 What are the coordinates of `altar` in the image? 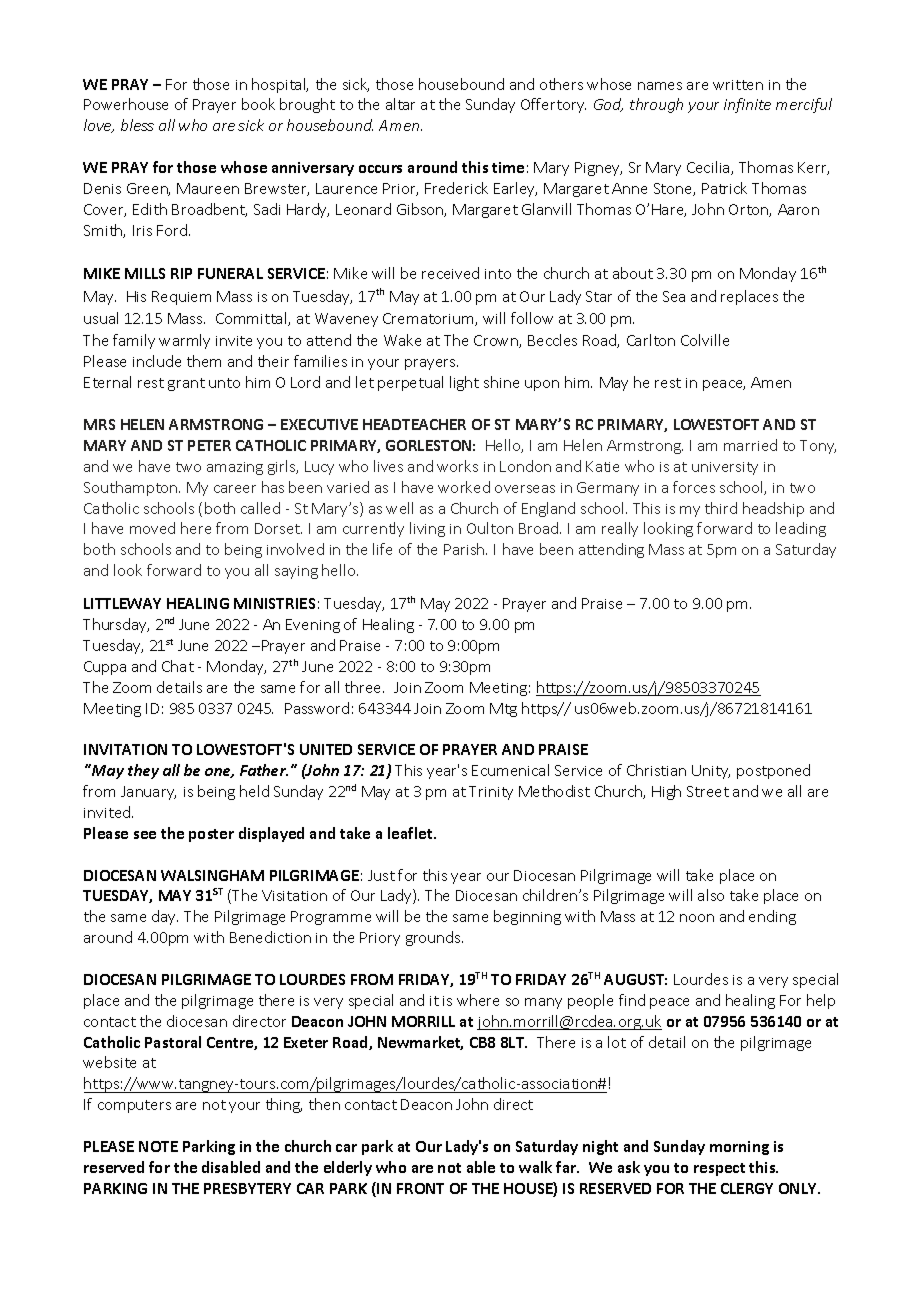 It's located at (400, 104).
